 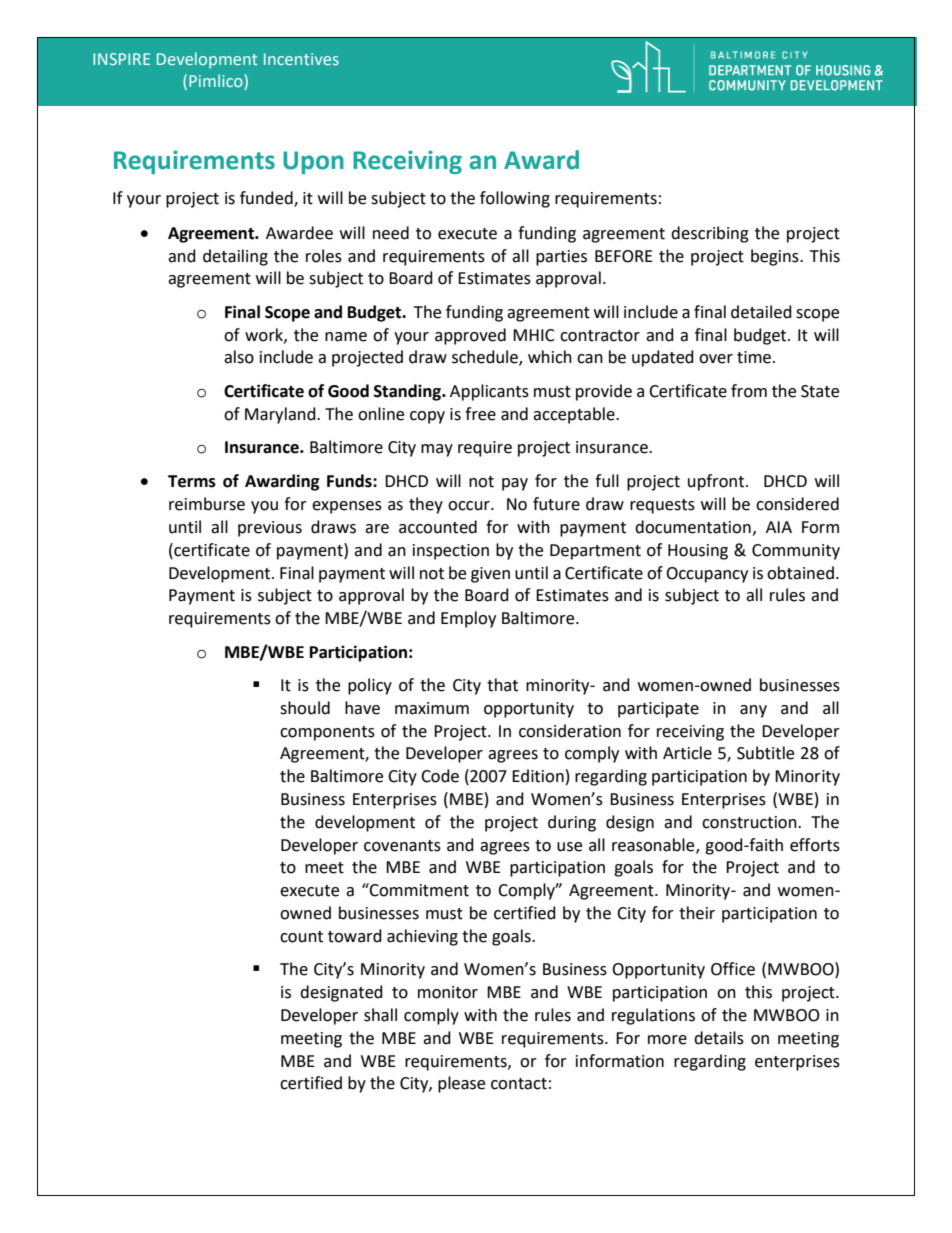 What do you see at coordinates (710, 234) in the screenshot?
I see `describing` at bounding box center [710, 234].
